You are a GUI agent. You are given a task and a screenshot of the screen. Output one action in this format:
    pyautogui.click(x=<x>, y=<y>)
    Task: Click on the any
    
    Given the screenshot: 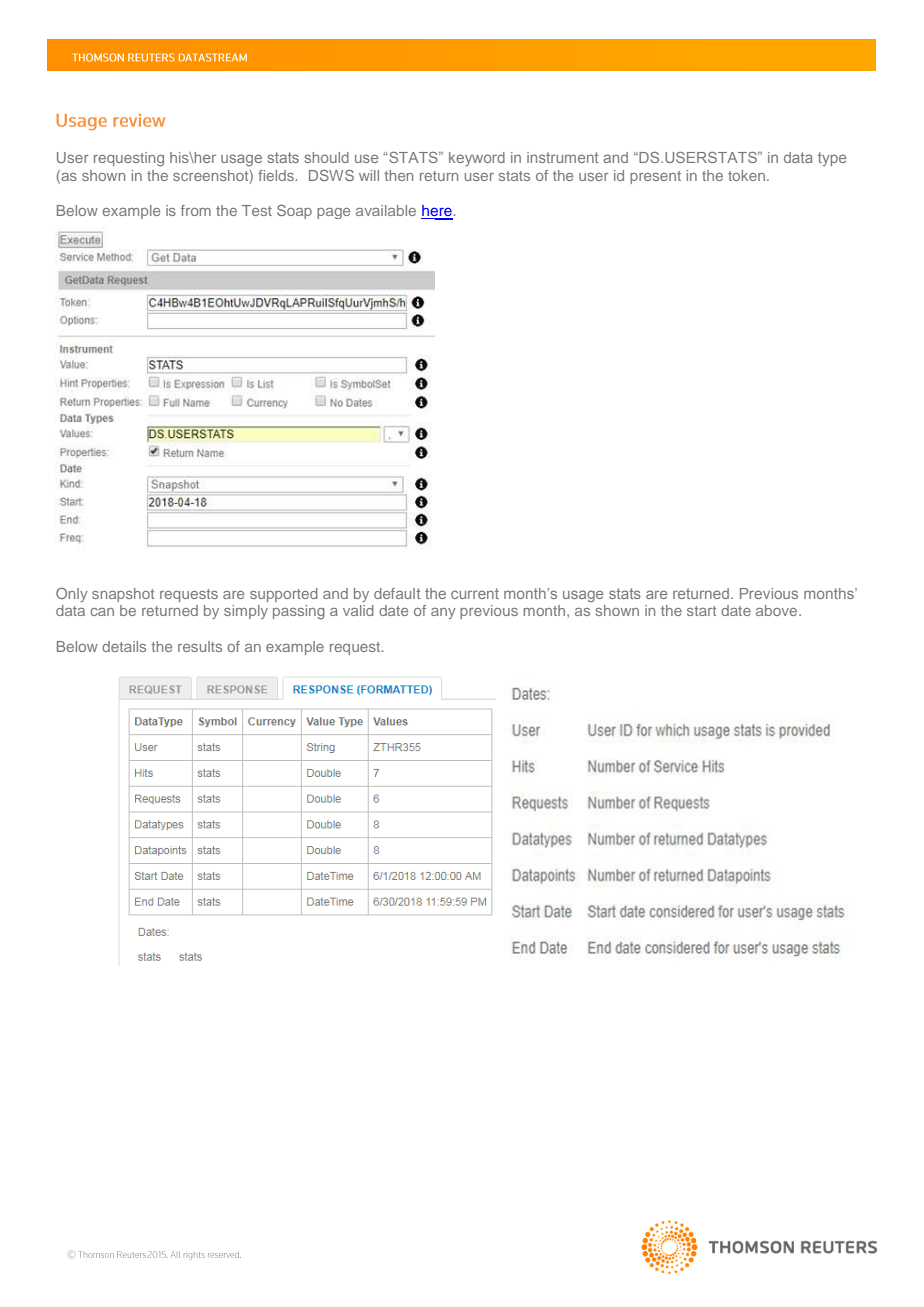 What is the action you would take?
    pyautogui.click(x=443, y=613)
